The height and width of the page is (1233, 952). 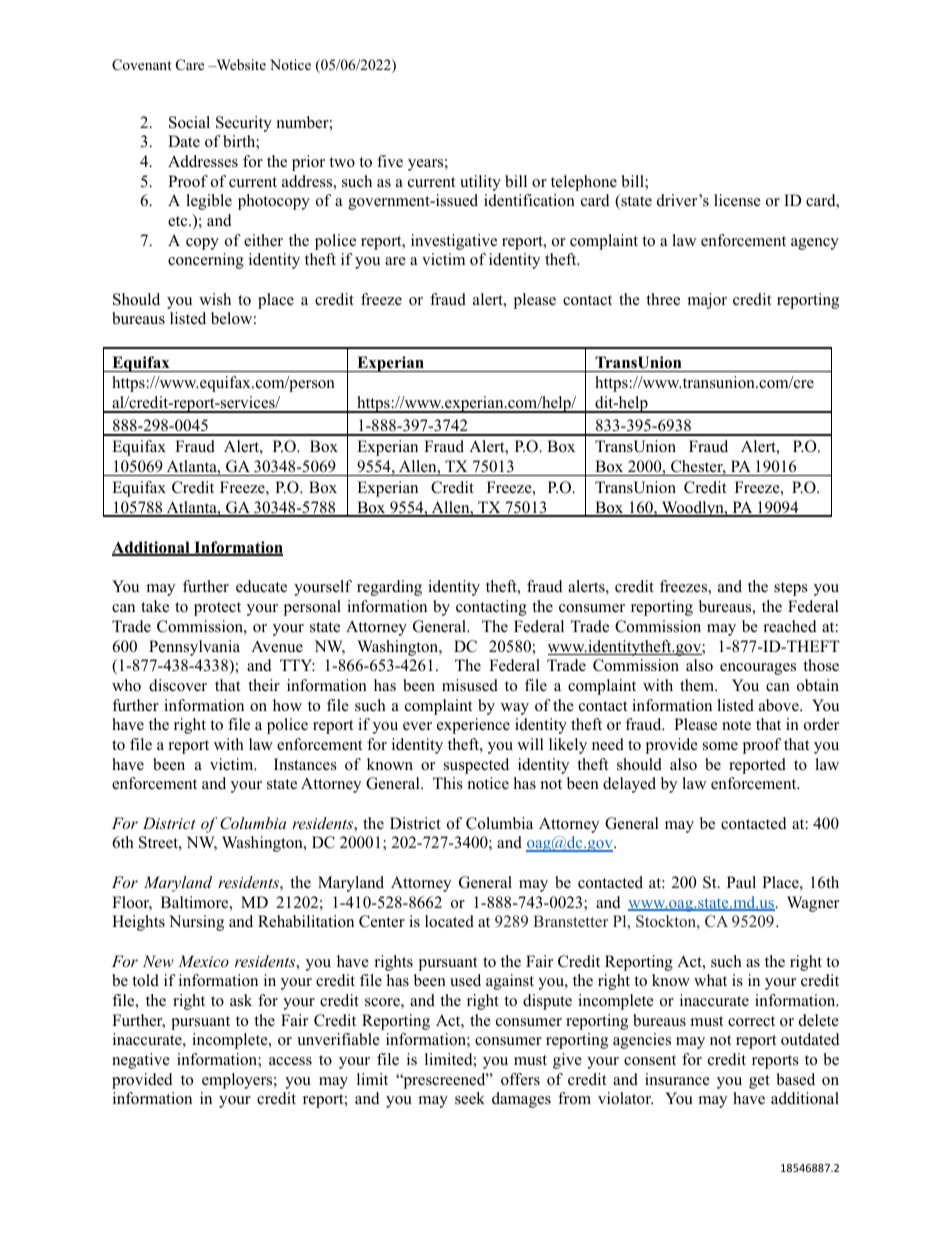 What do you see at coordinates (473, 726) in the page?
I see `experience` at bounding box center [473, 726].
